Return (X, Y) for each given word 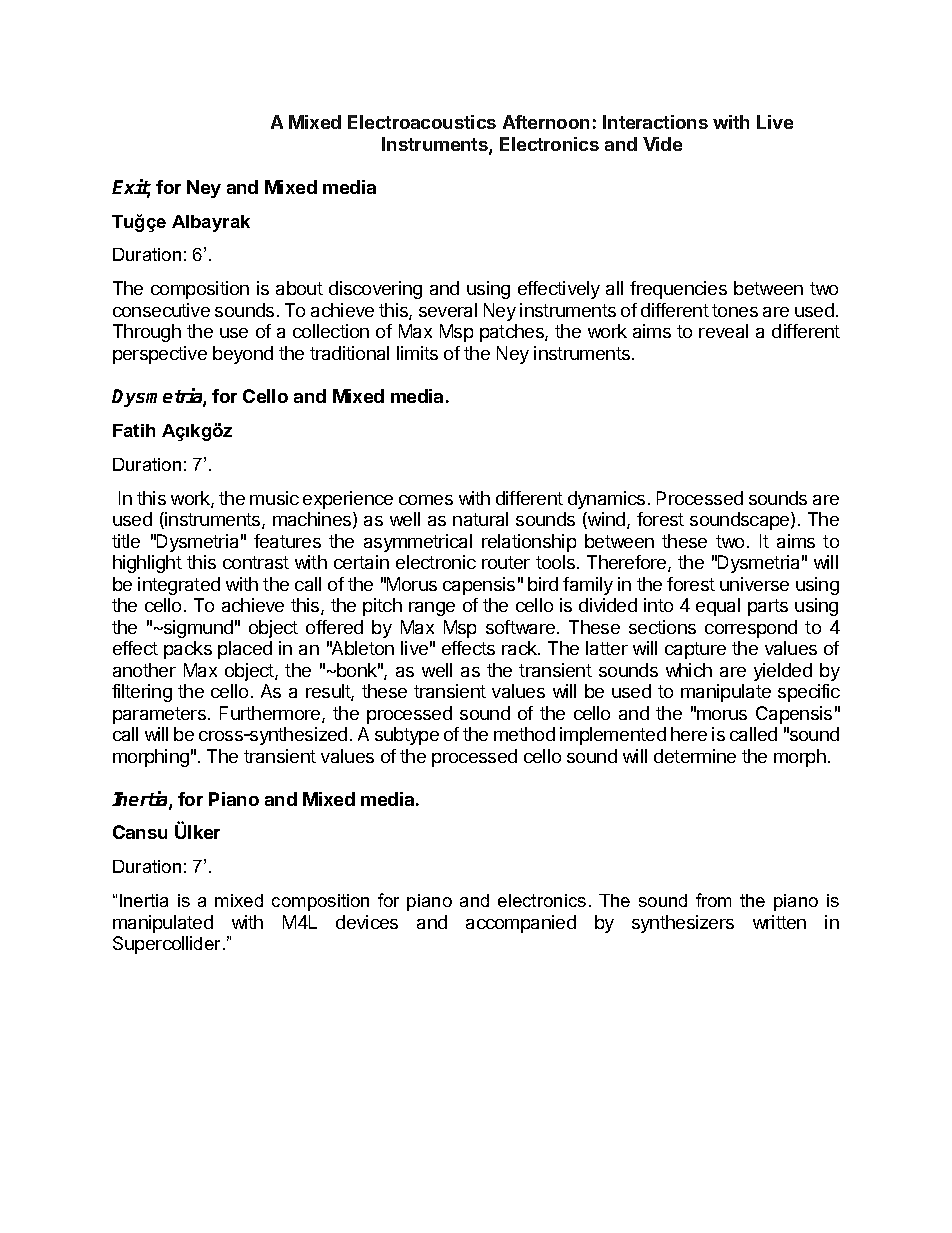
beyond (243, 355)
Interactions (655, 122)
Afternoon (546, 122)
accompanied (521, 924)
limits (417, 353)
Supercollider (168, 945)
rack (520, 648)
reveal (723, 331)
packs (188, 650)
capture (695, 650)
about (299, 288)
